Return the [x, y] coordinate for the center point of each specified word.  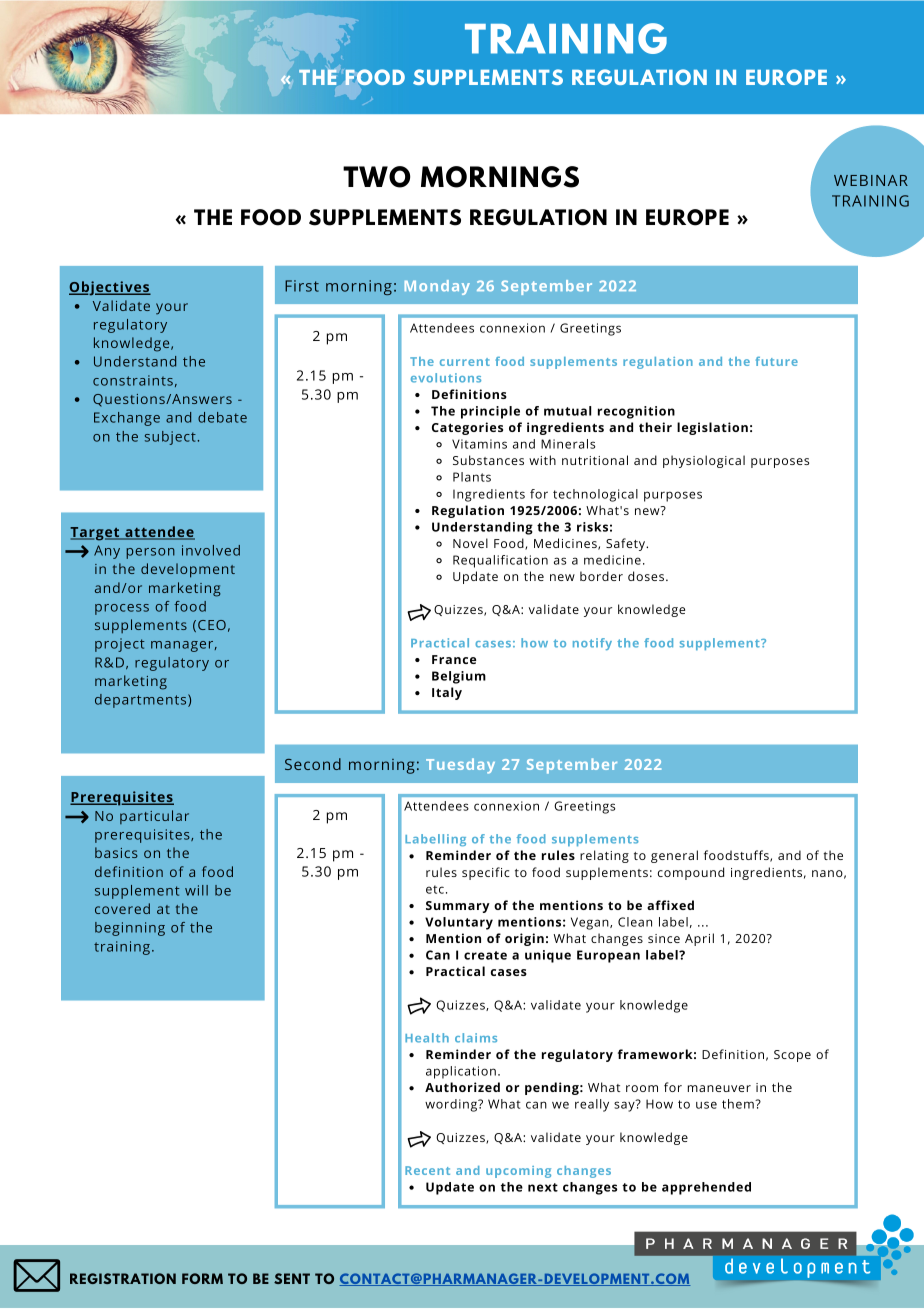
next [543, 1187]
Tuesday [460, 766]
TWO [376, 177]
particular [154, 817]
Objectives [110, 288]
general [674, 856]
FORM [202, 1278]
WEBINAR [871, 180]
